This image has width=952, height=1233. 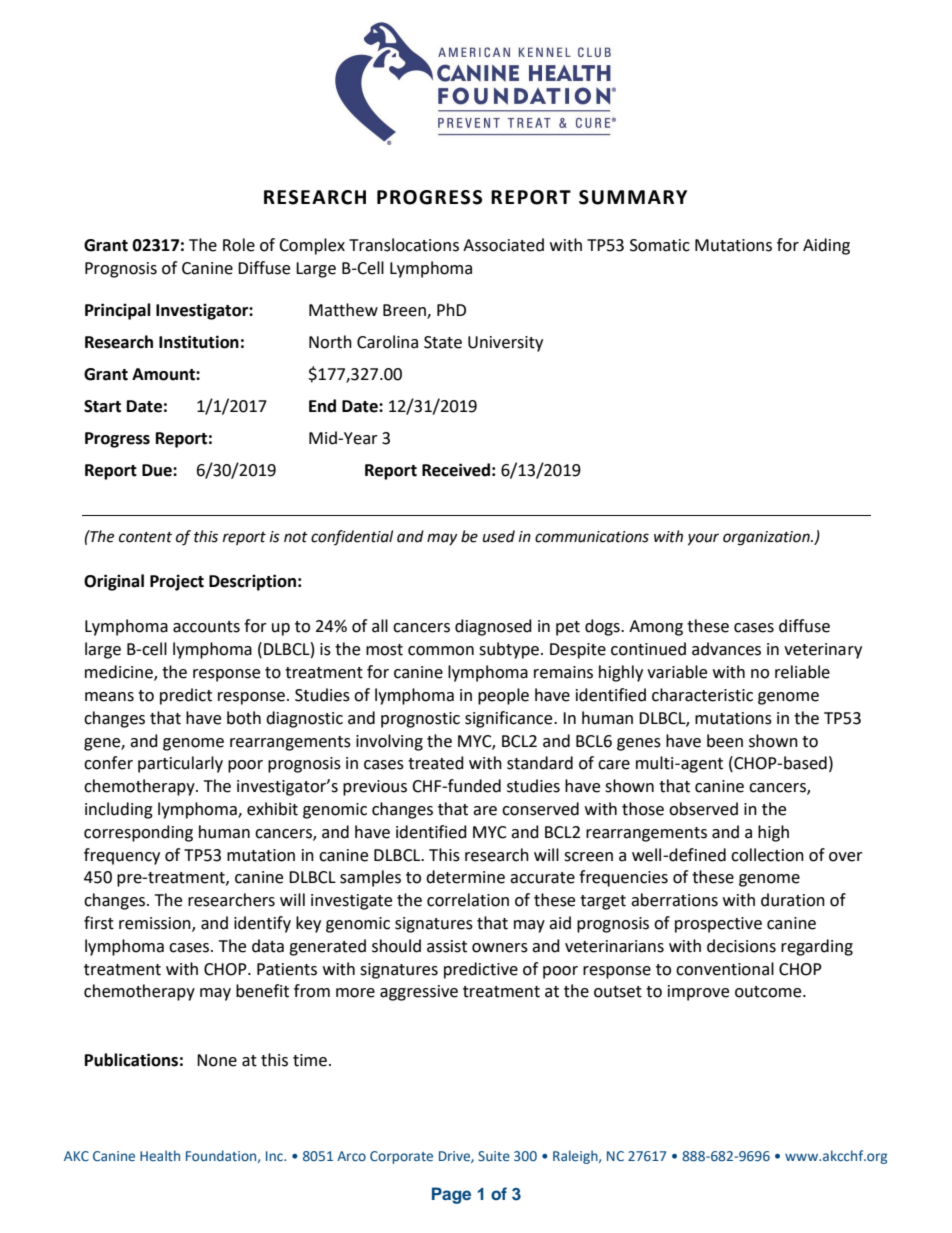 What do you see at coordinates (503, 245) in the image?
I see `Associated` at bounding box center [503, 245].
